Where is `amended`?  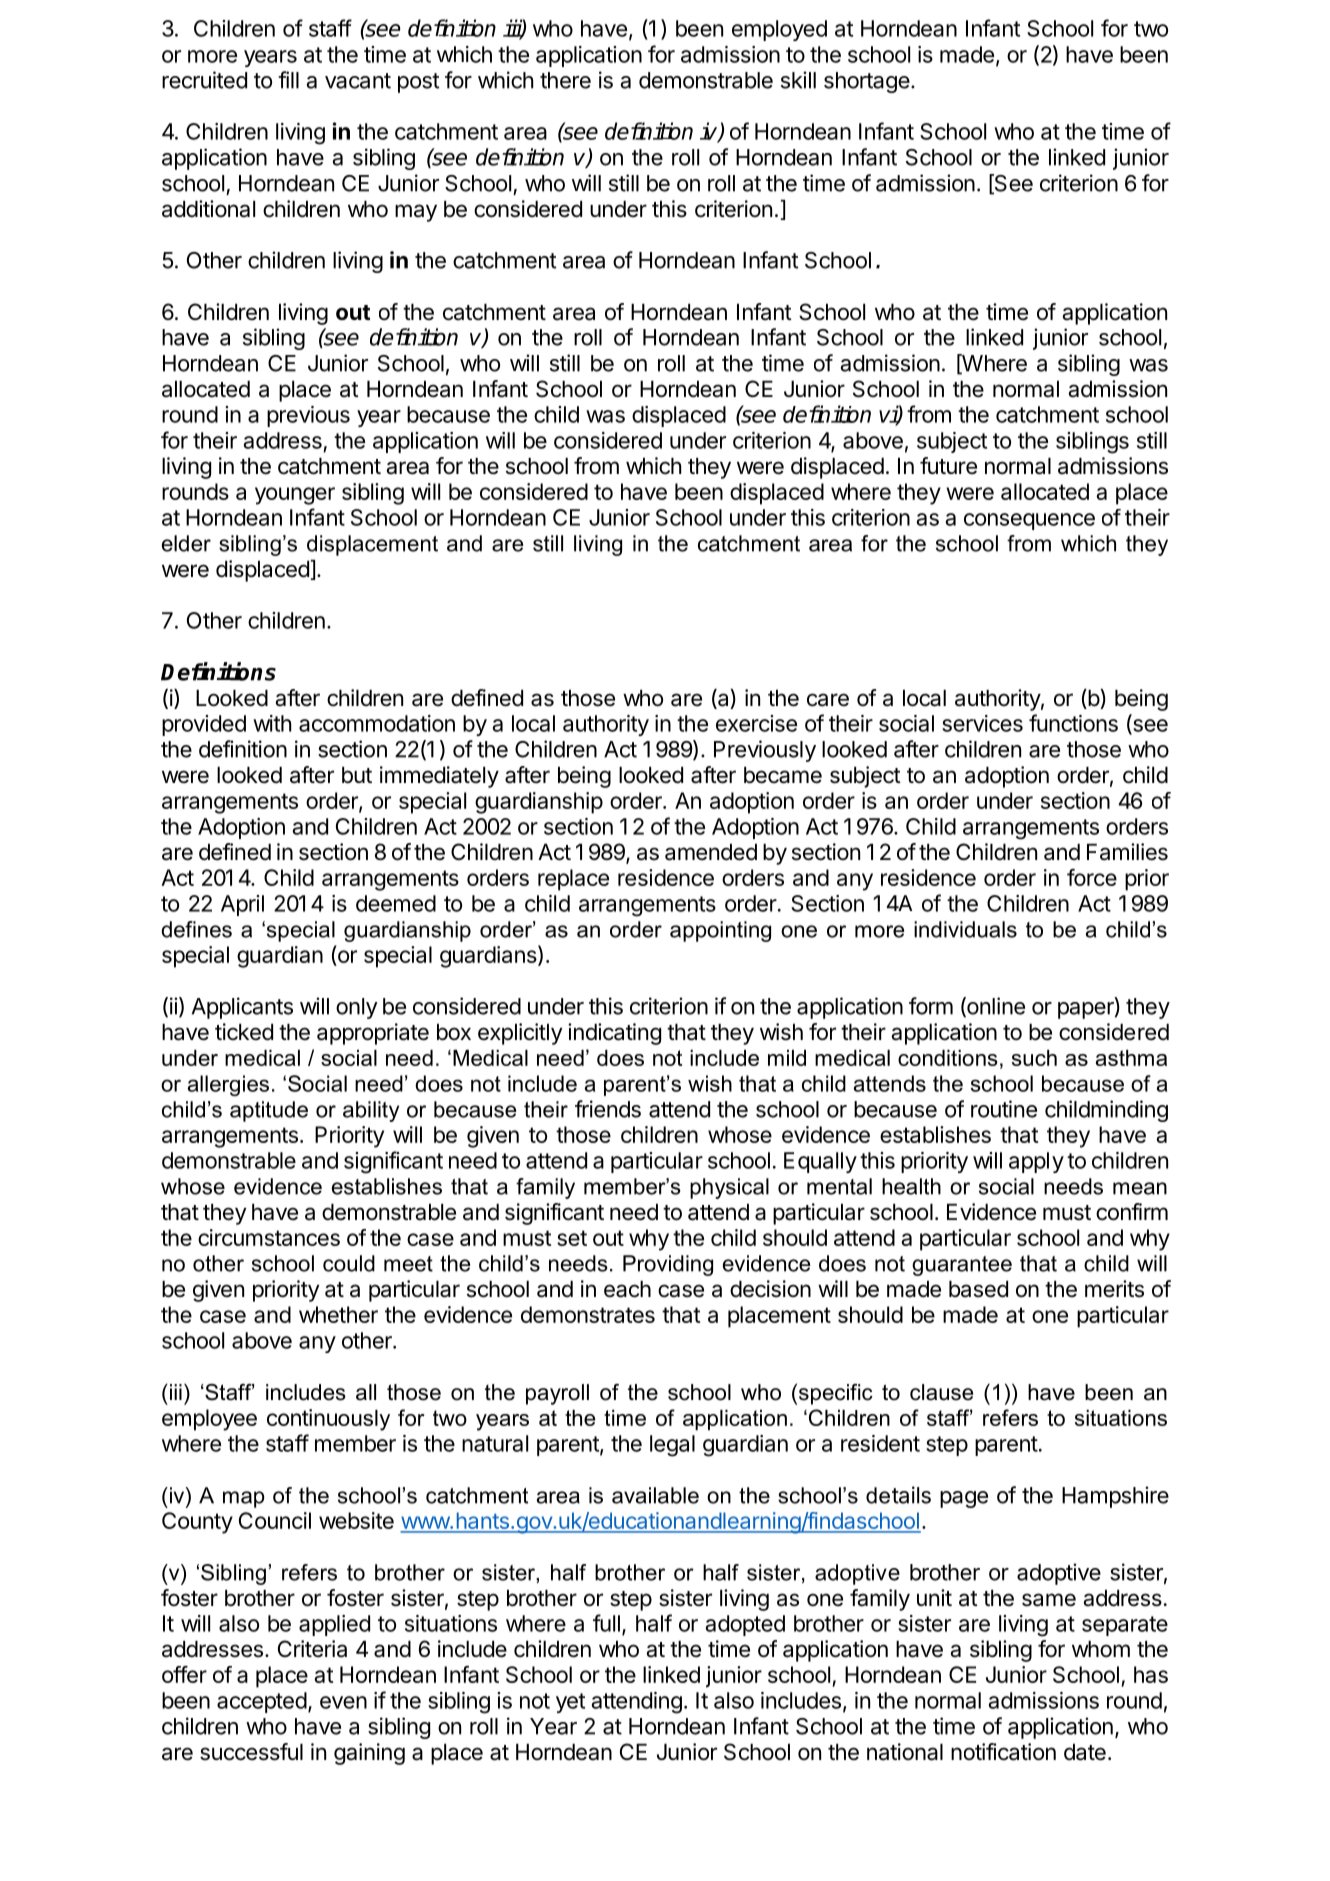
amended is located at coordinates (711, 852).
